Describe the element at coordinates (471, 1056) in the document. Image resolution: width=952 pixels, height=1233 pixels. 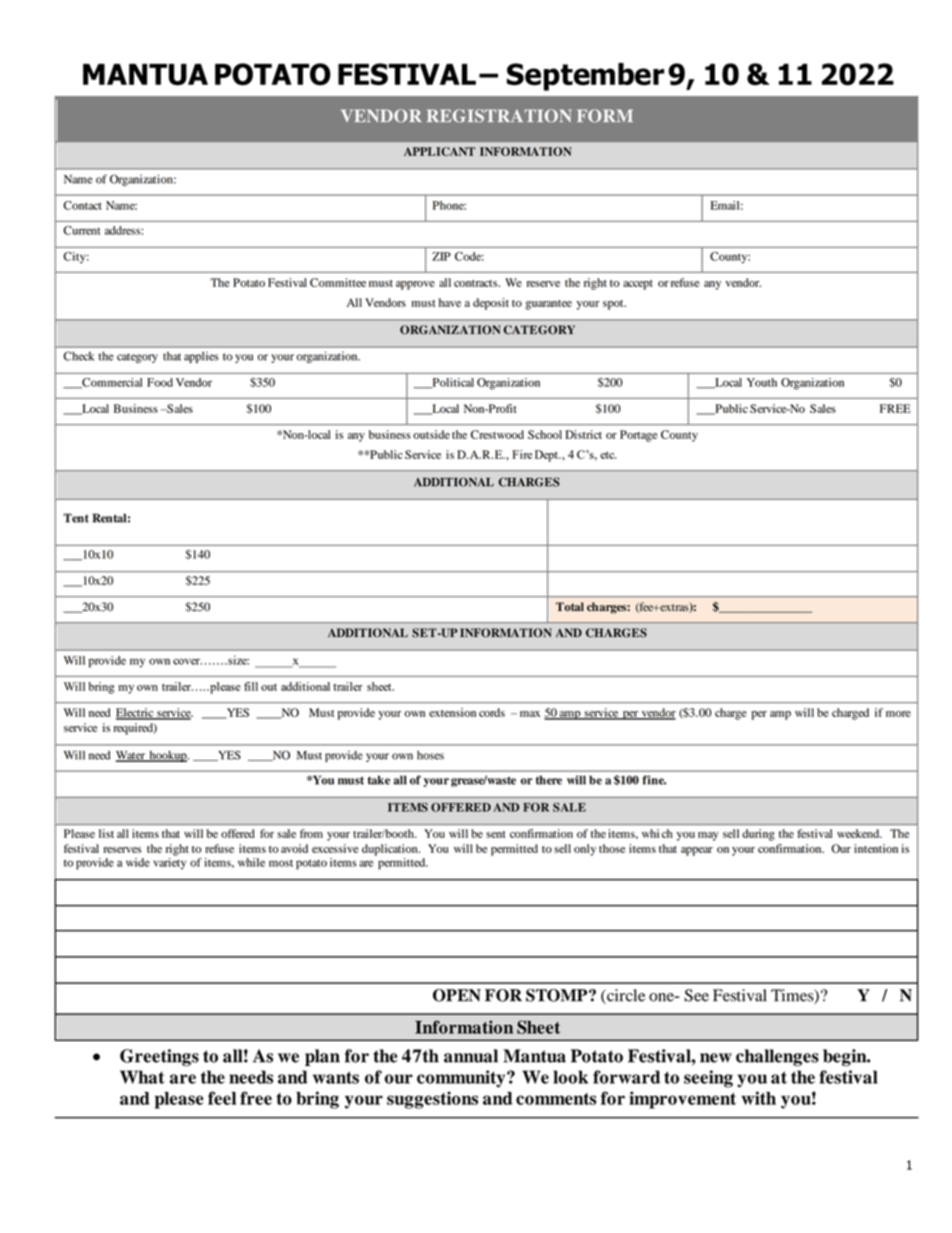
I see `annual` at that location.
